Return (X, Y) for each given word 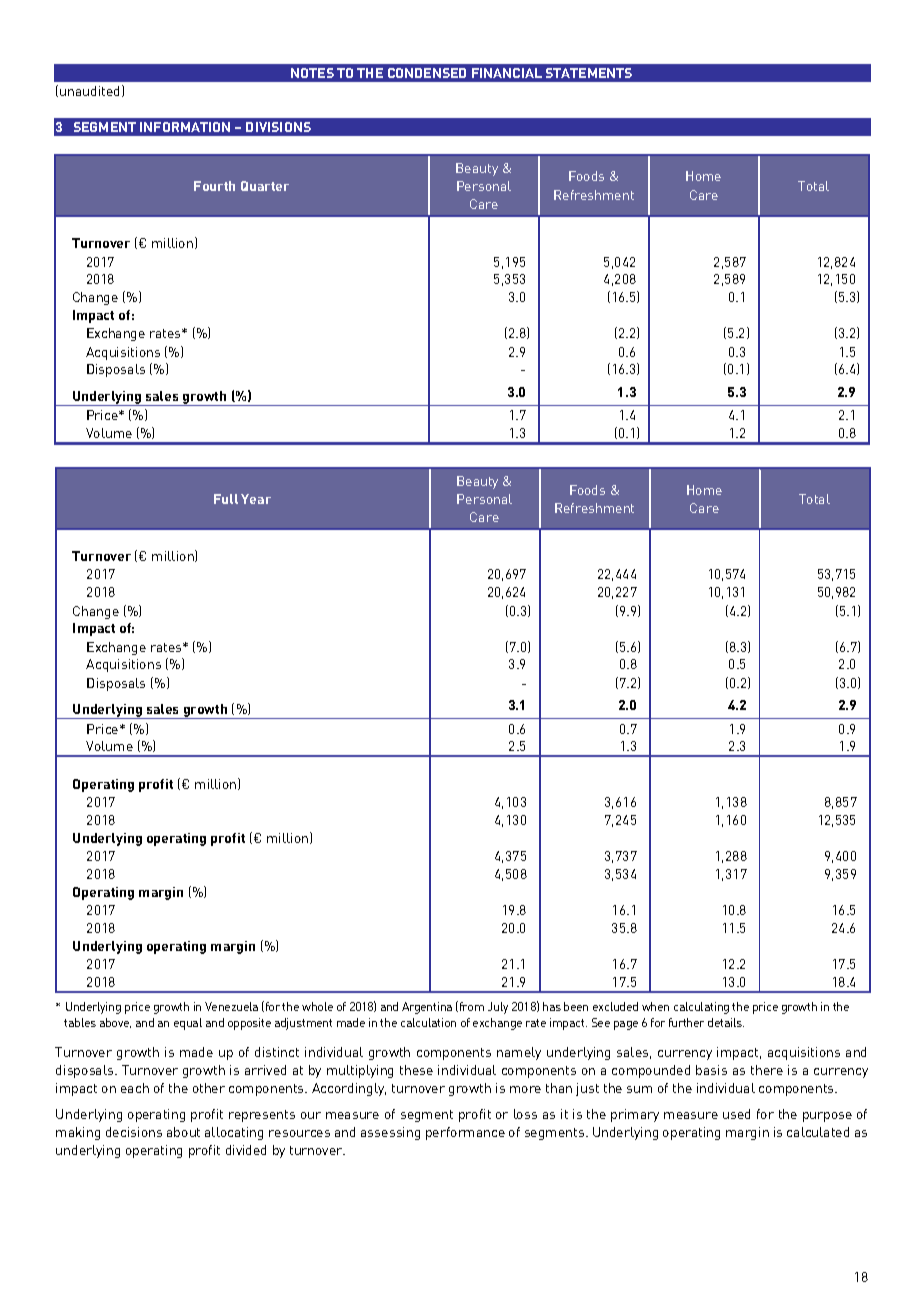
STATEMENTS (589, 73)
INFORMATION (185, 127)
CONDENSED (427, 73)
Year (256, 499)
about (183, 1132)
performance (465, 1133)
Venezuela (231, 1006)
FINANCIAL (507, 73)
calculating (701, 1008)
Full (226, 499)
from (470, 1006)
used (736, 1114)
